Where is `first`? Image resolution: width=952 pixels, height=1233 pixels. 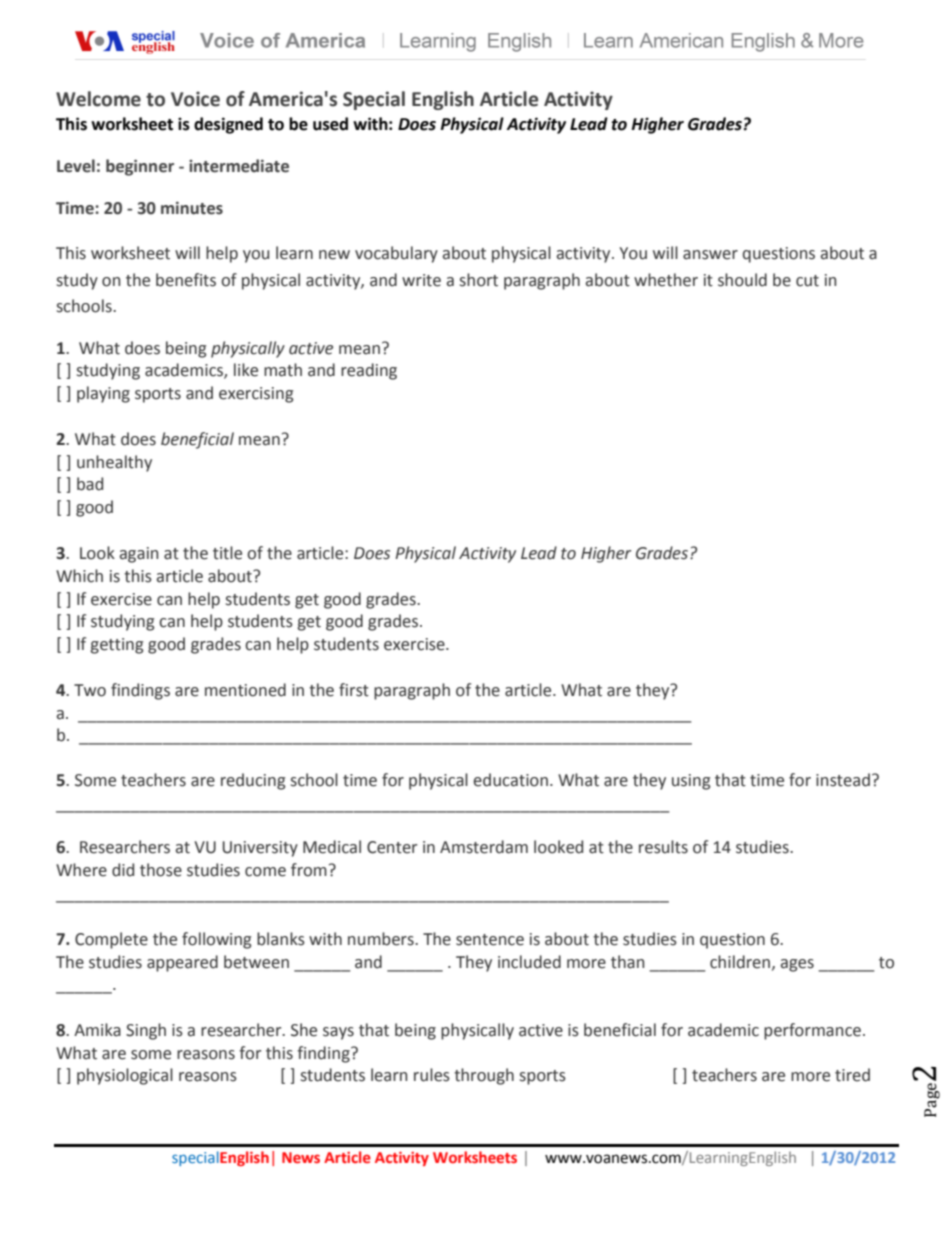
first is located at coordinates (354, 690).
